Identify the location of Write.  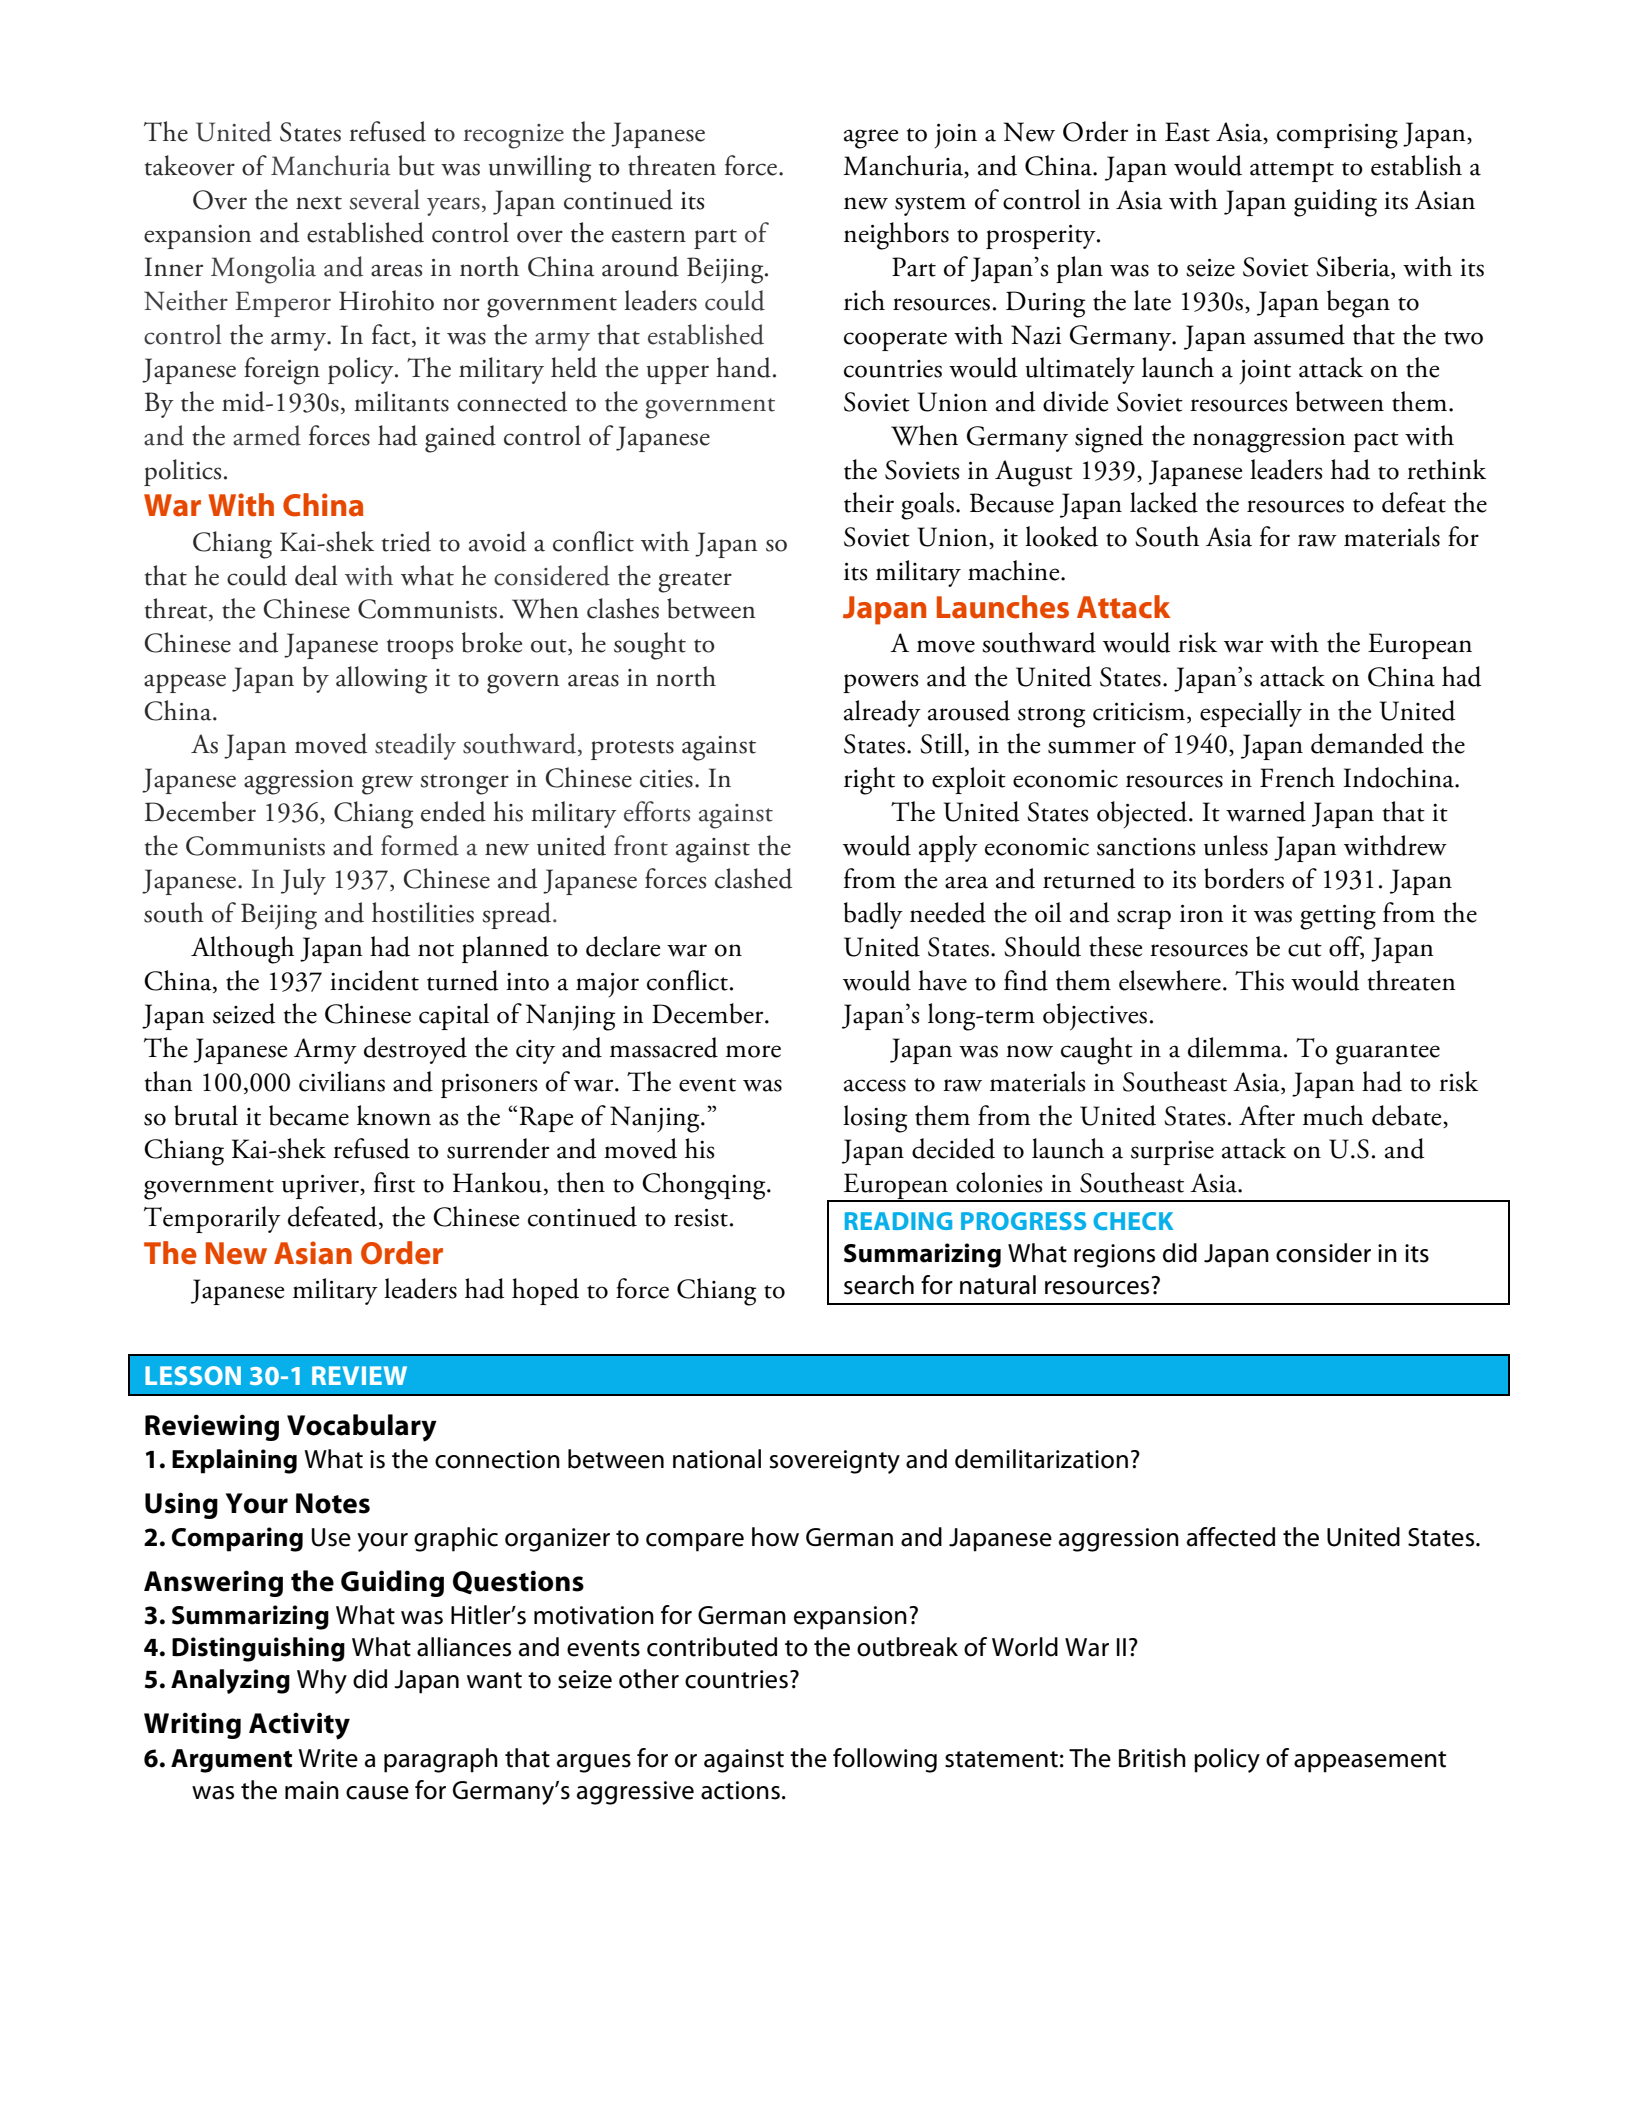
(328, 1758).
